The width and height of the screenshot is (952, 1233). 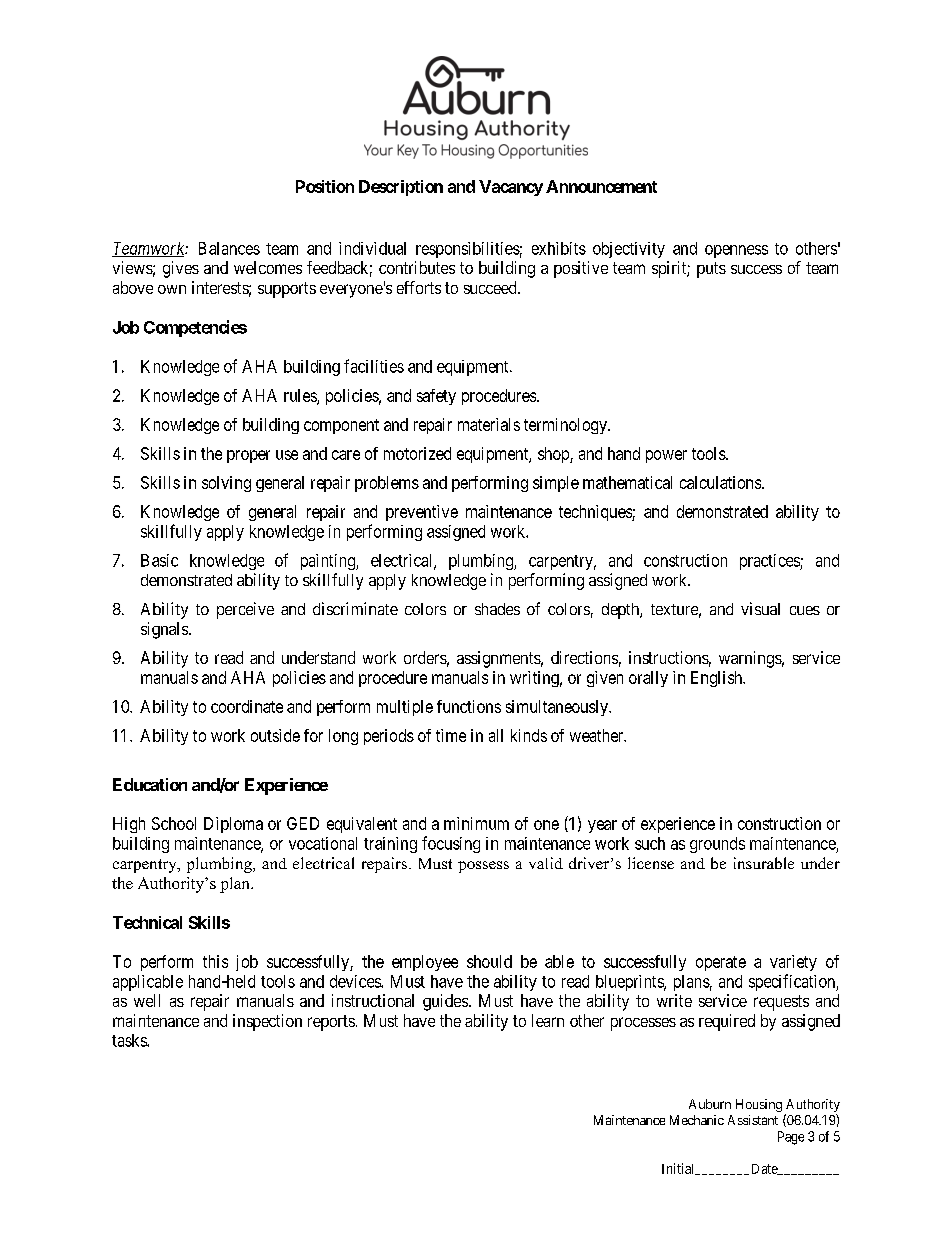 What do you see at coordinates (469, 706) in the screenshot?
I see `functions` at bounding box center [469, 706].
